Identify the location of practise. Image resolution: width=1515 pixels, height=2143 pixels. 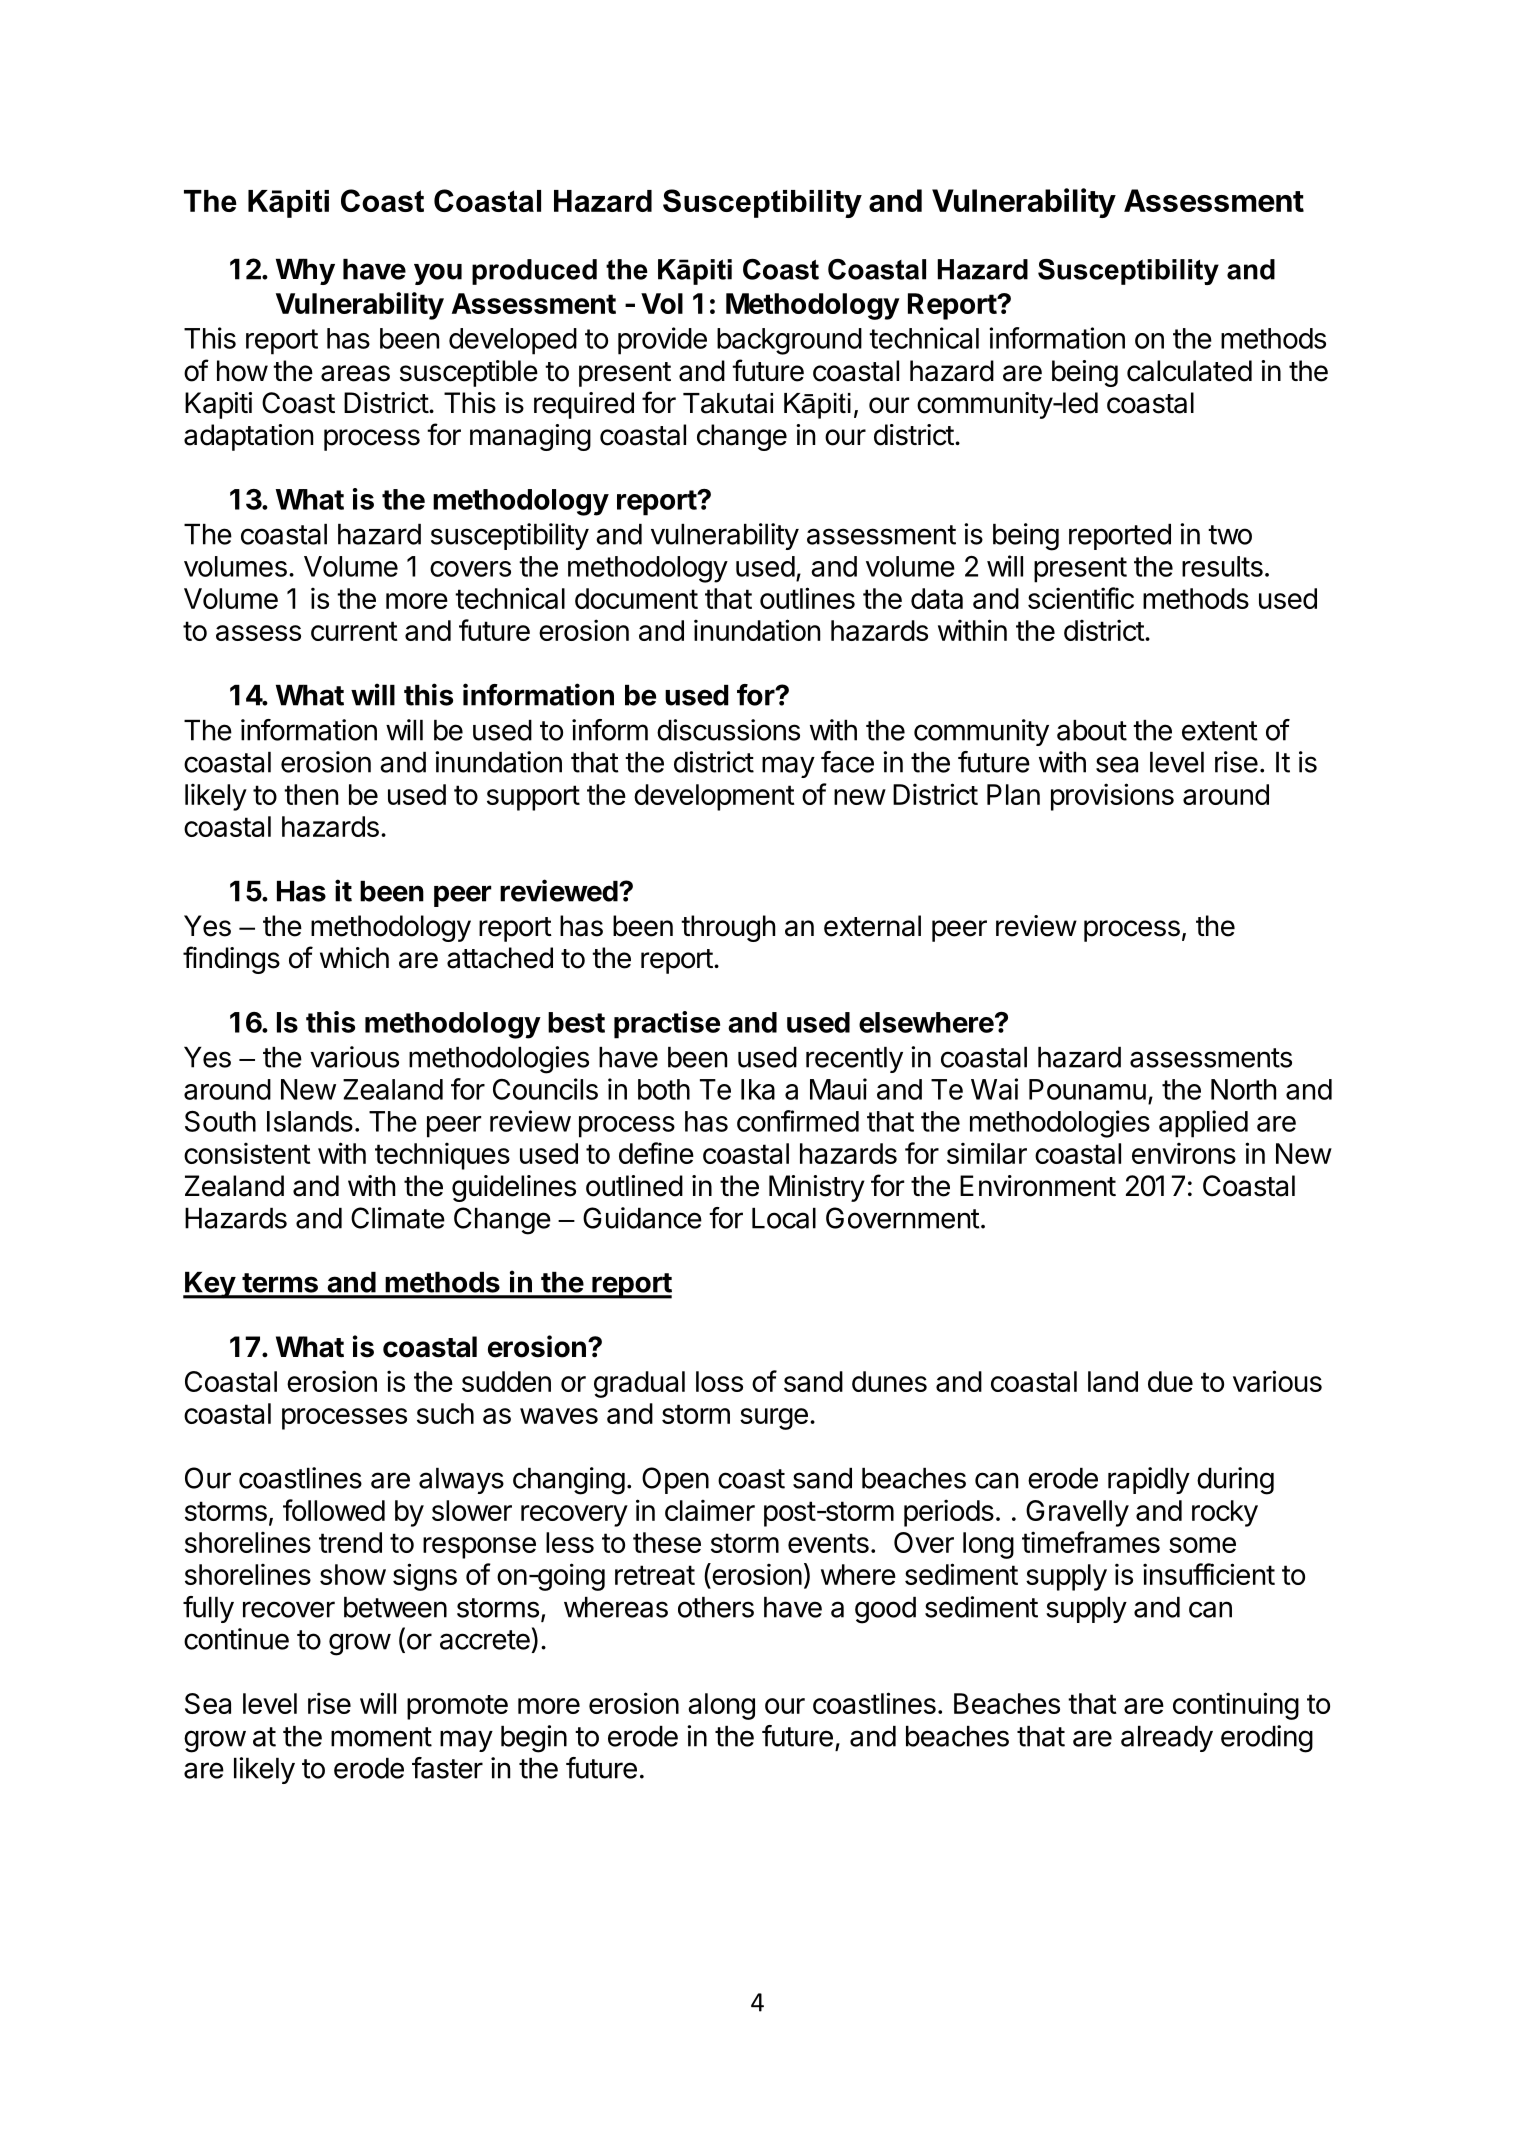
(667, 1025).
